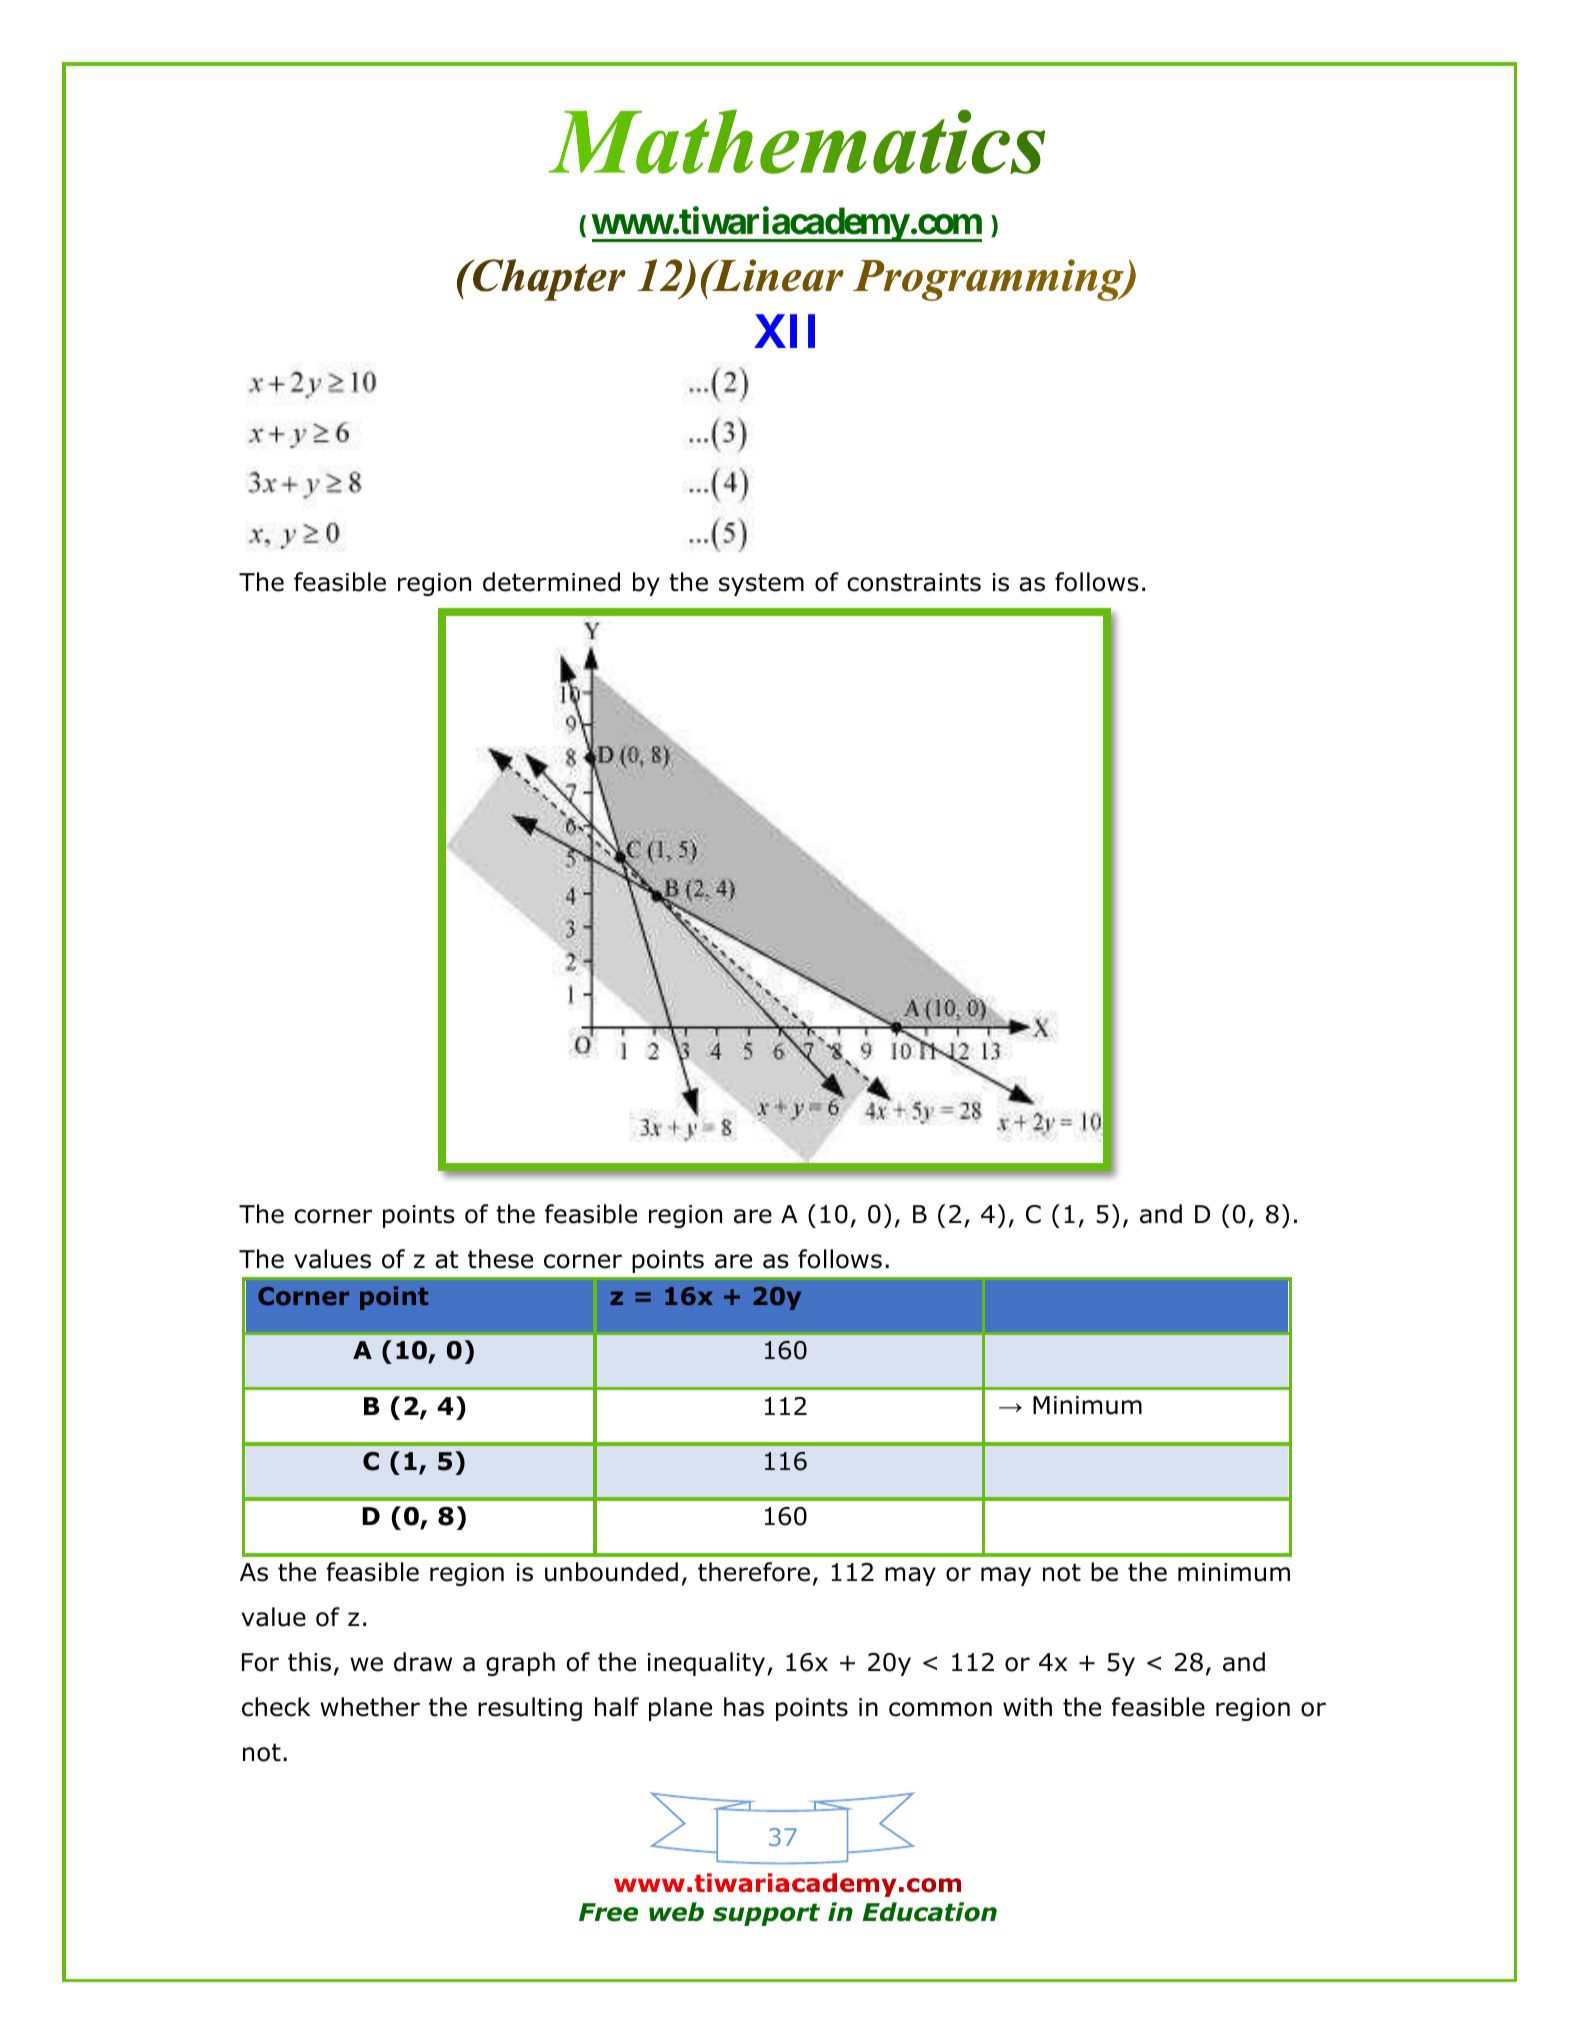 This screenshot has height=2044, width=1579. Describe the element at coordinates (551, 582) in the screenshot. I see `determined` at that location.
